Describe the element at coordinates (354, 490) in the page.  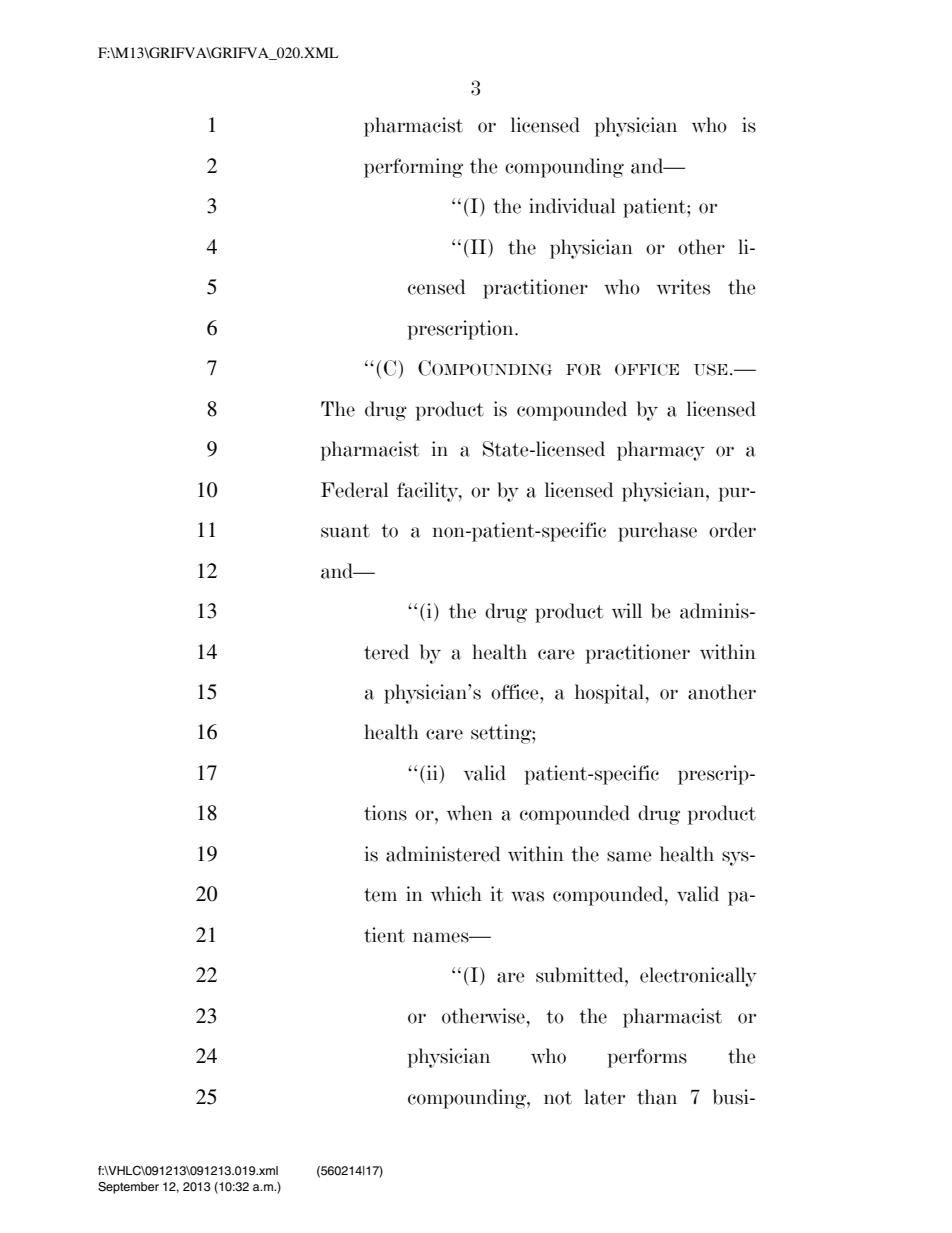
I see `Federal` at that location.
